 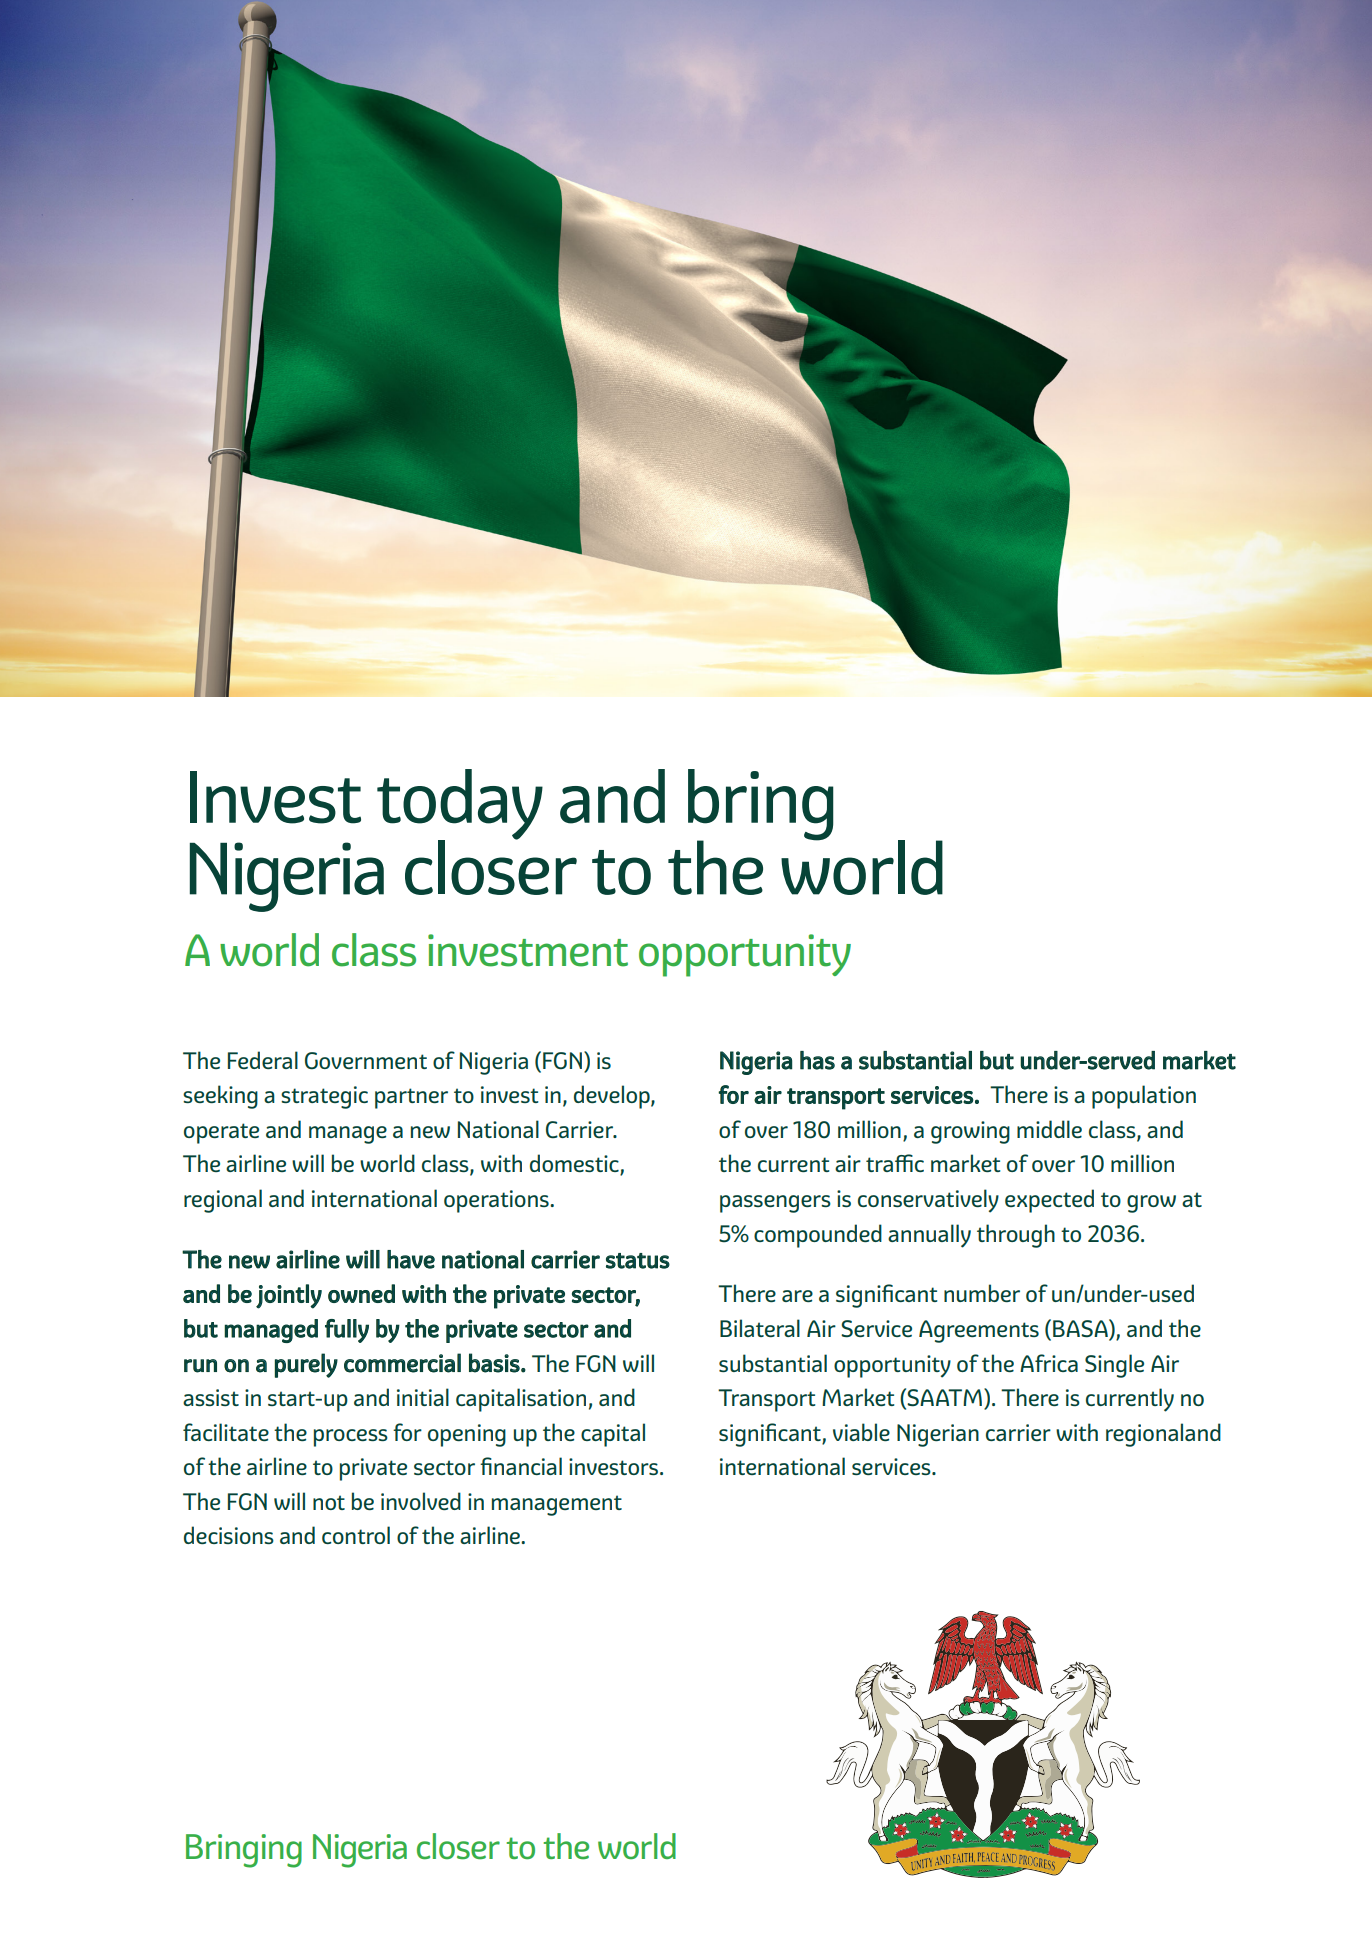 I want to click on has, so click(x=817, y=1060).
